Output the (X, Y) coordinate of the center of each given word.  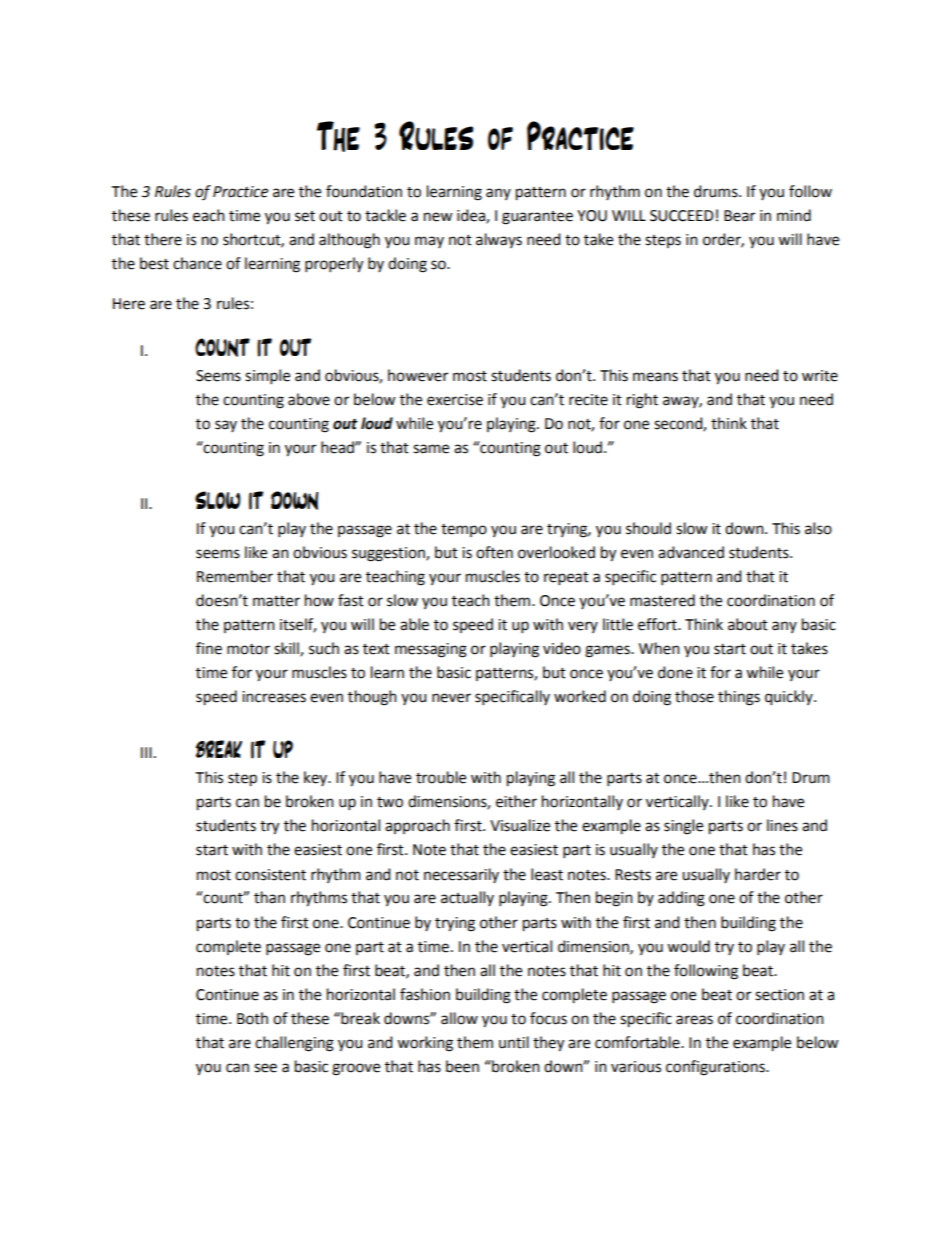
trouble (441, 777)
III (146, 752)
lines (782, 825)
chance (197, 263)
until (514, 1042)
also (818, 528)
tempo (464, 530)
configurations (716, 1068)
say (226, 426)
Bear (739, 216)
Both (252, 1018)
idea (472, 216)
